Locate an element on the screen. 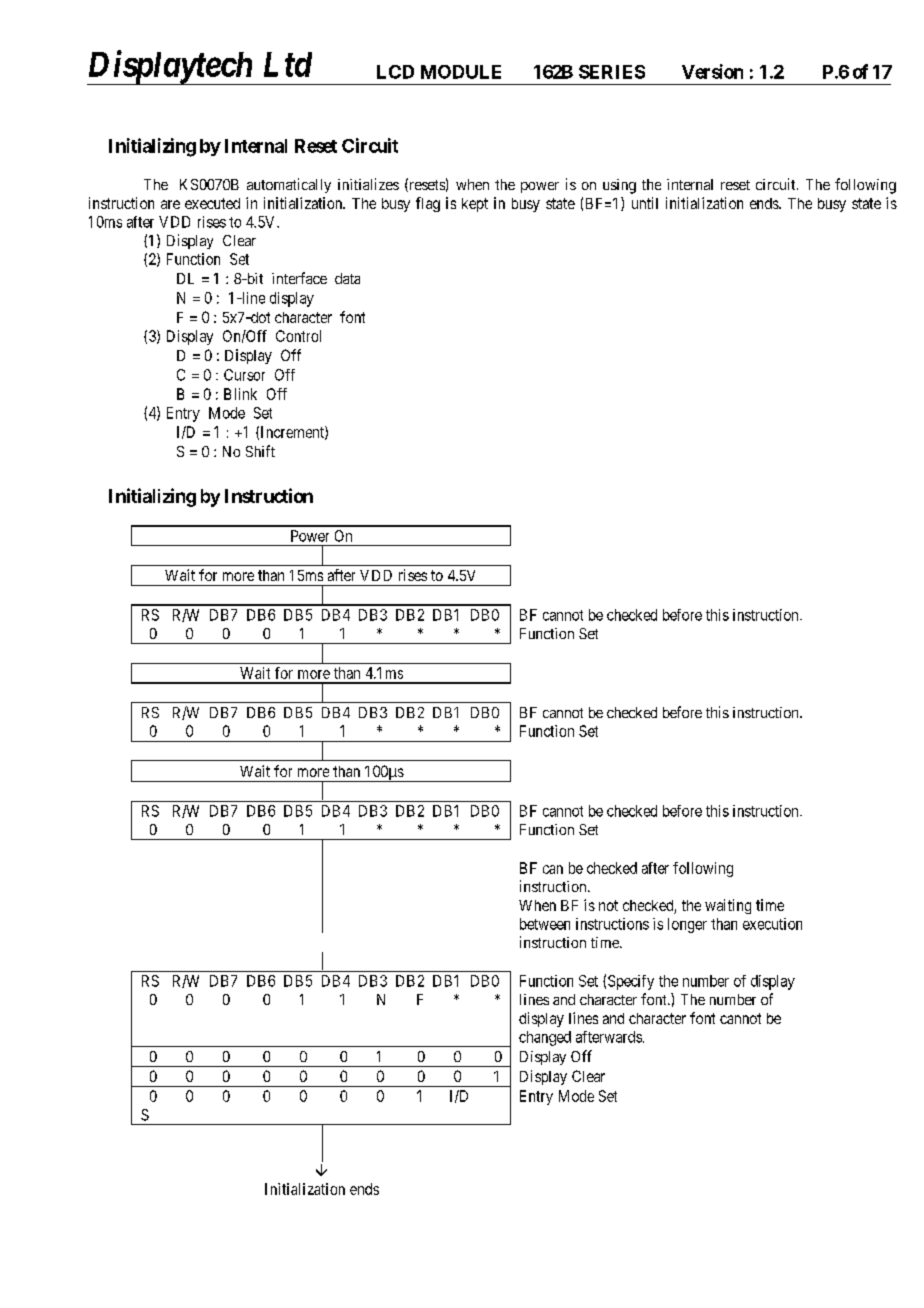 The height and width of the screenshot is (1308, 924). Version is located at coordinates (712, 71).
